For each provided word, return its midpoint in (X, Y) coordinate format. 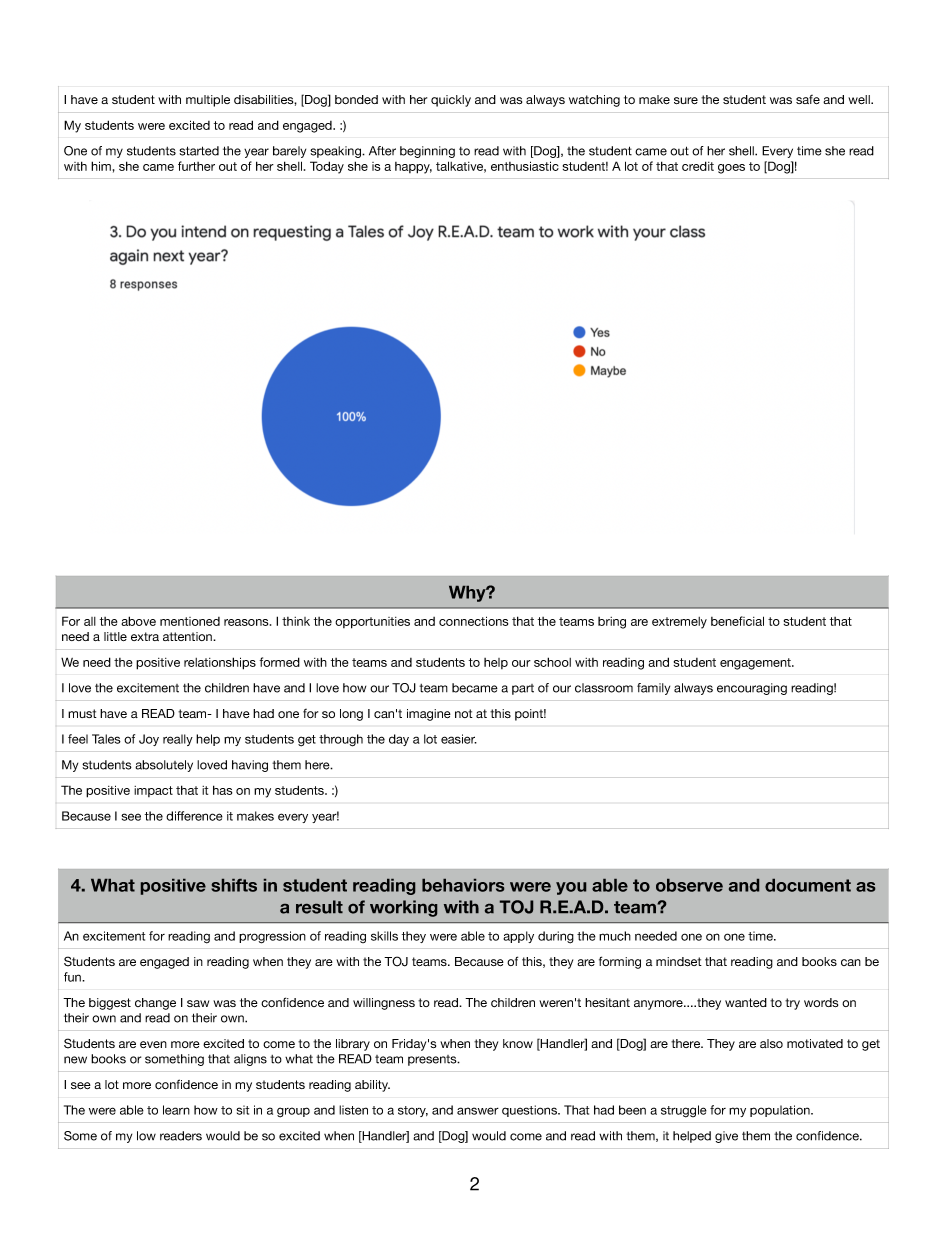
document (808, 885)
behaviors (463, 885)
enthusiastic (525, 166)
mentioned (190, 621)
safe (808, 99)
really (178, 740)
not (464, 713)
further (196, 166)
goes (731, 169)
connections (473, 621)
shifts (234, 885)
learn (176, 1110)
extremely (679, 623)
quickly (451, 101)
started (199, 151)
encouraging (752, 689)
